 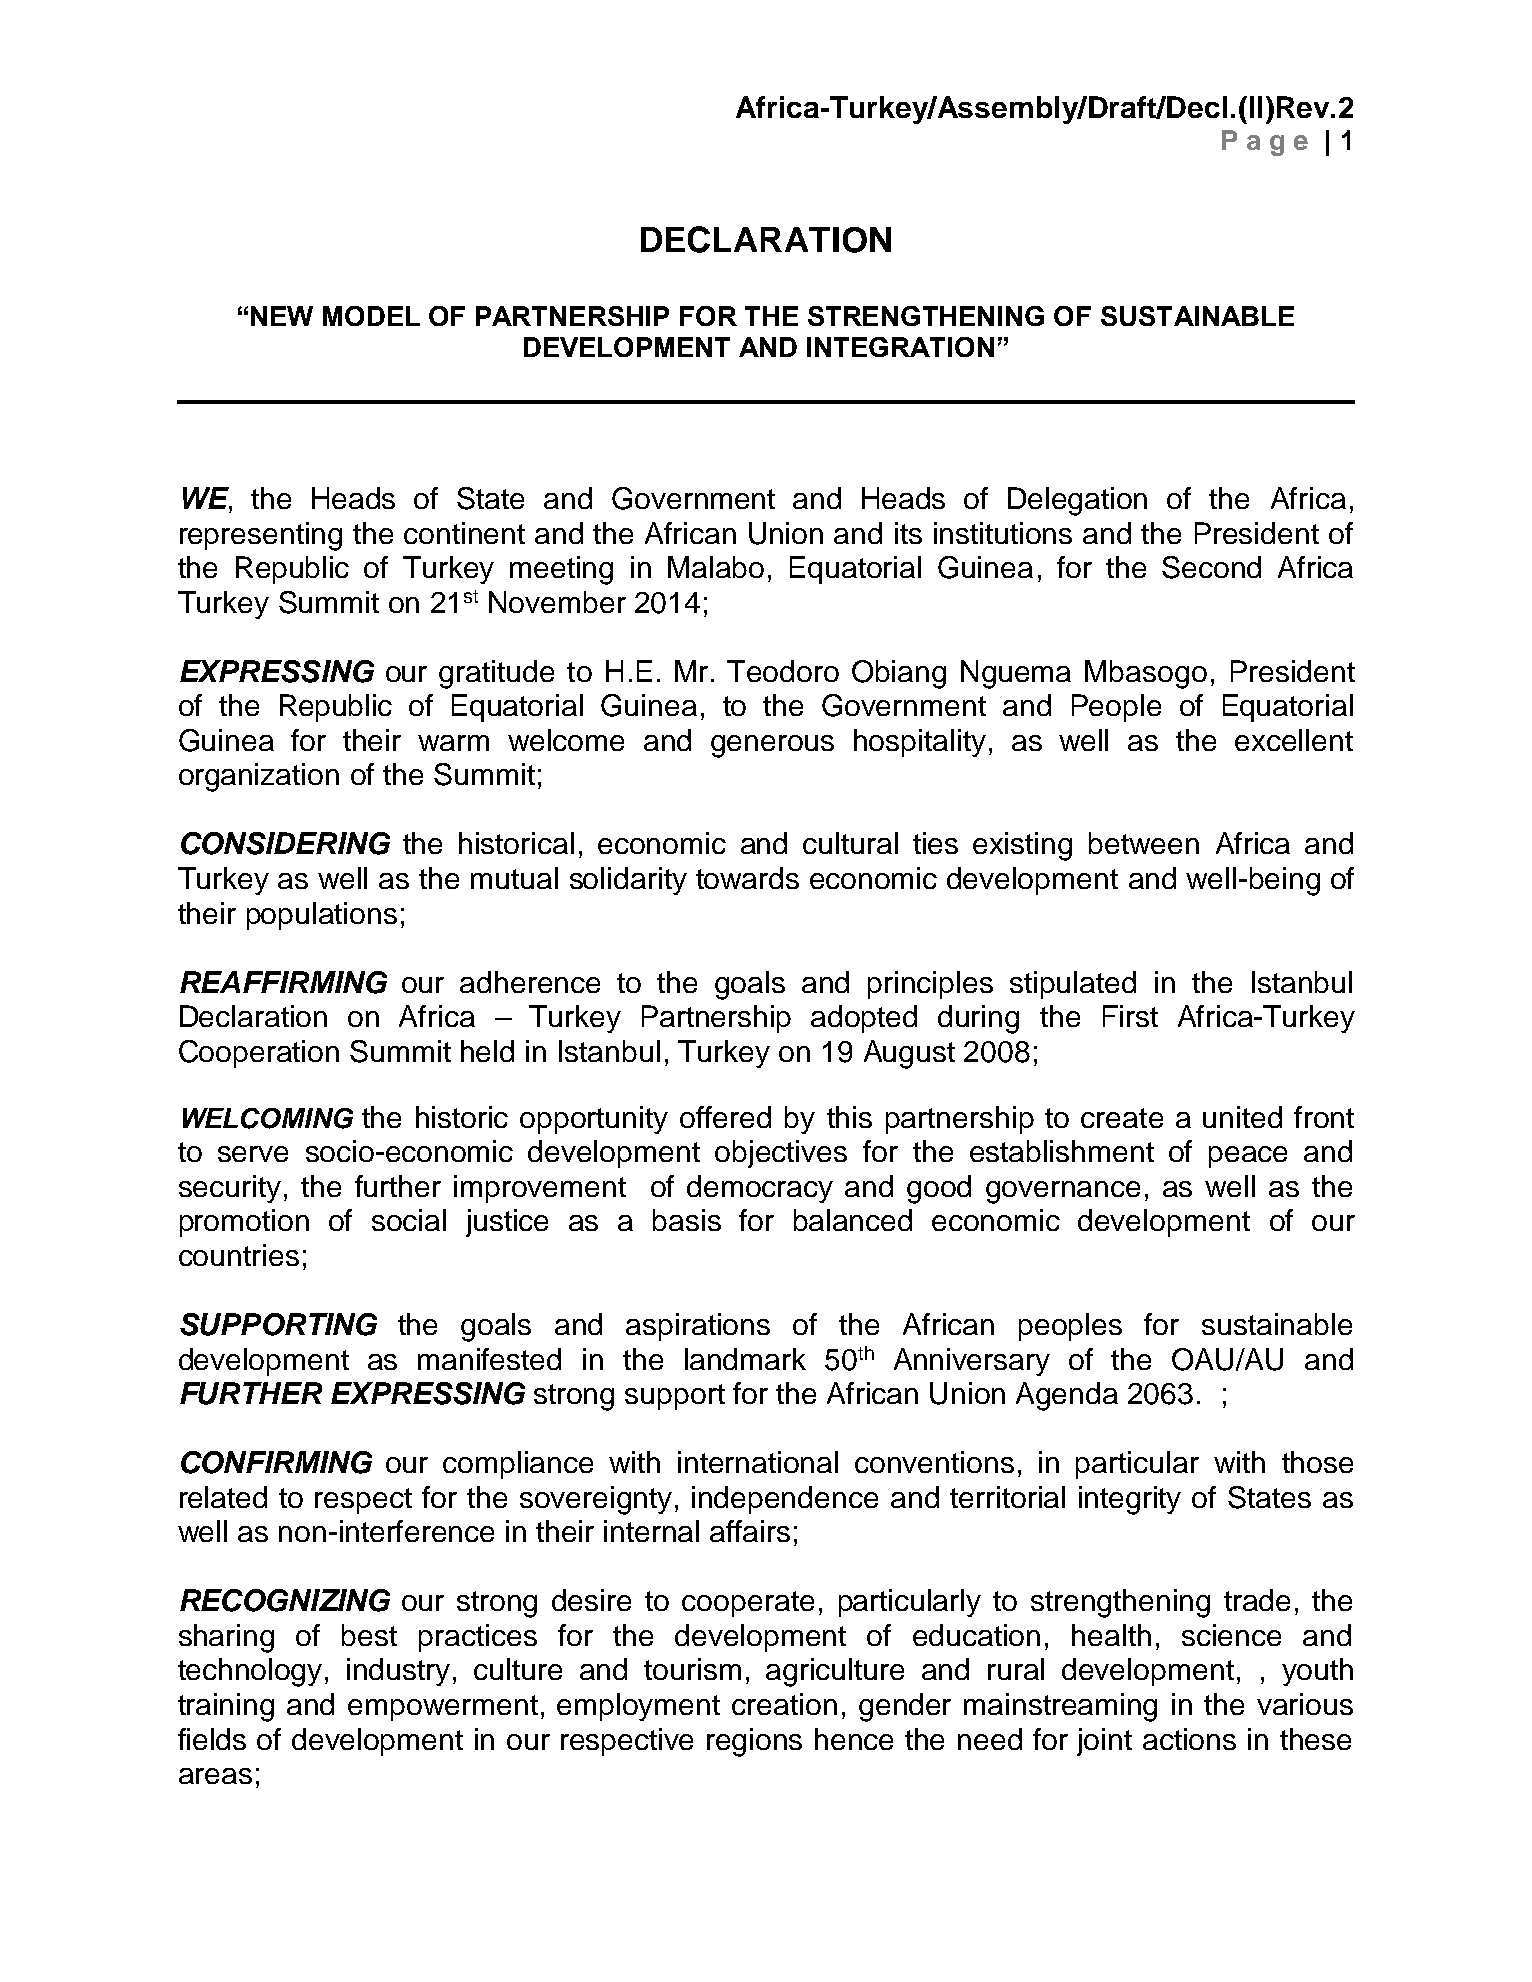 What do you see at coordinates (864, 1019) in the page?
I see `adopted` at bounding box center [864, 1019].
